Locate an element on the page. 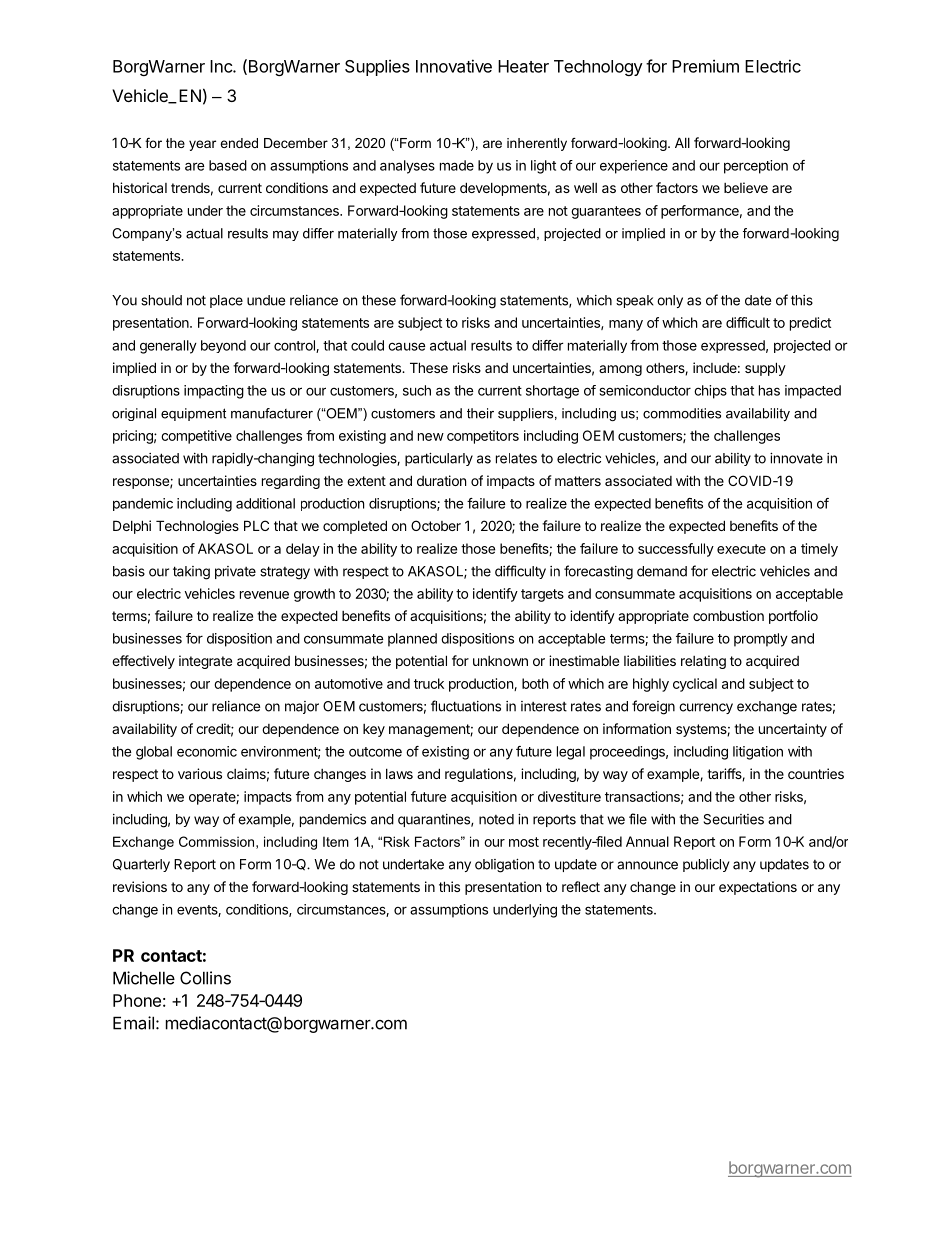  obligation is located at coordinates (504, 866).
